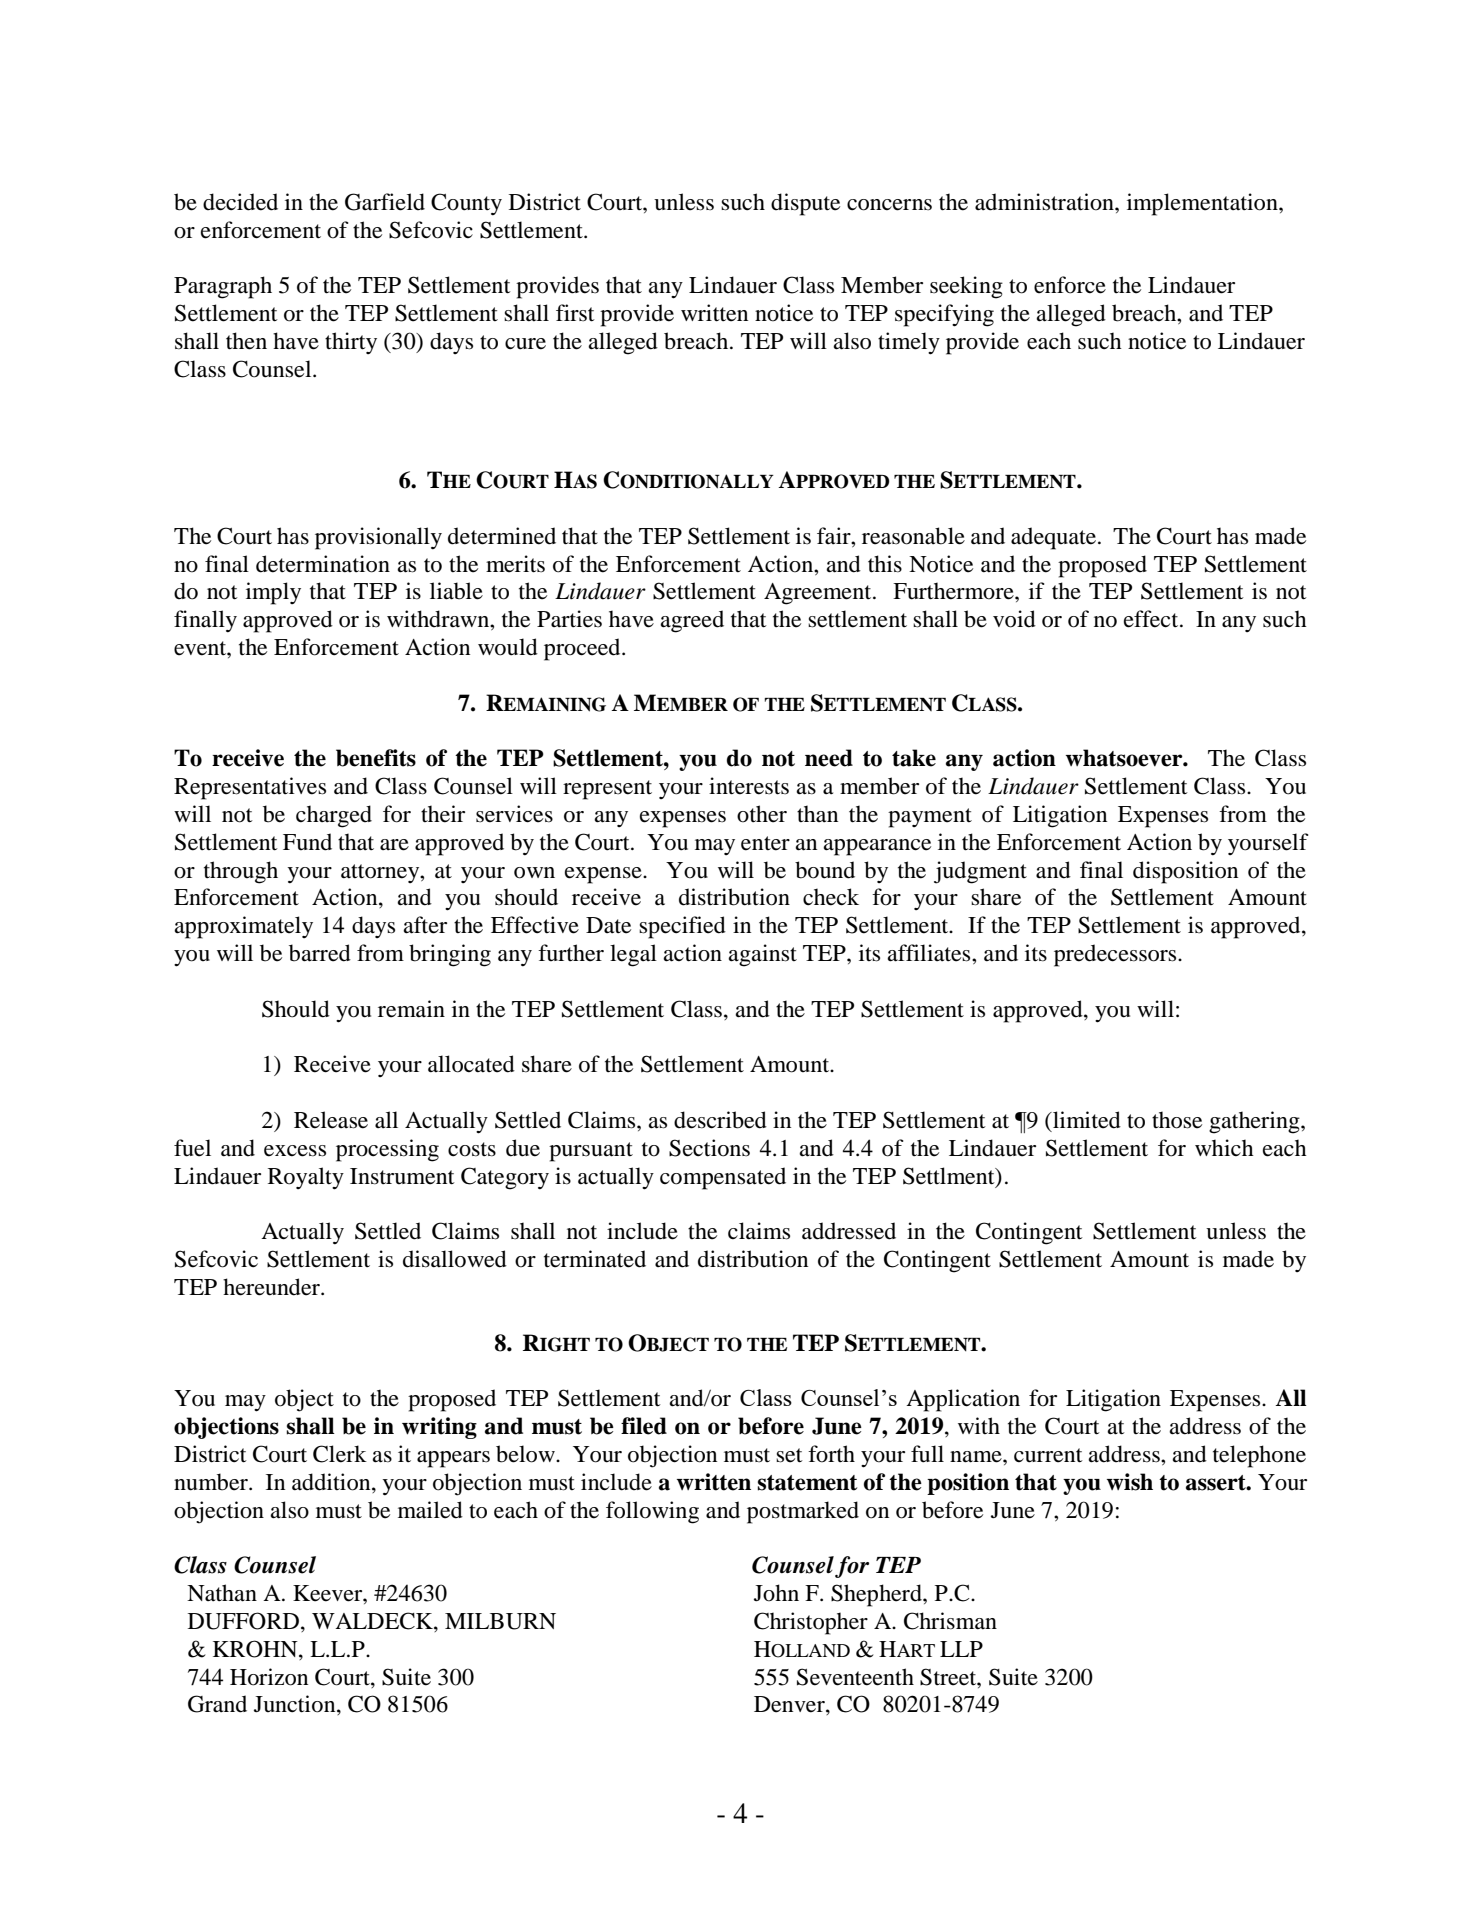 The height and width of the document is (1916, 1481). Describe the element at coordinates (320, 953) in the document. I see `barred` at that location.
